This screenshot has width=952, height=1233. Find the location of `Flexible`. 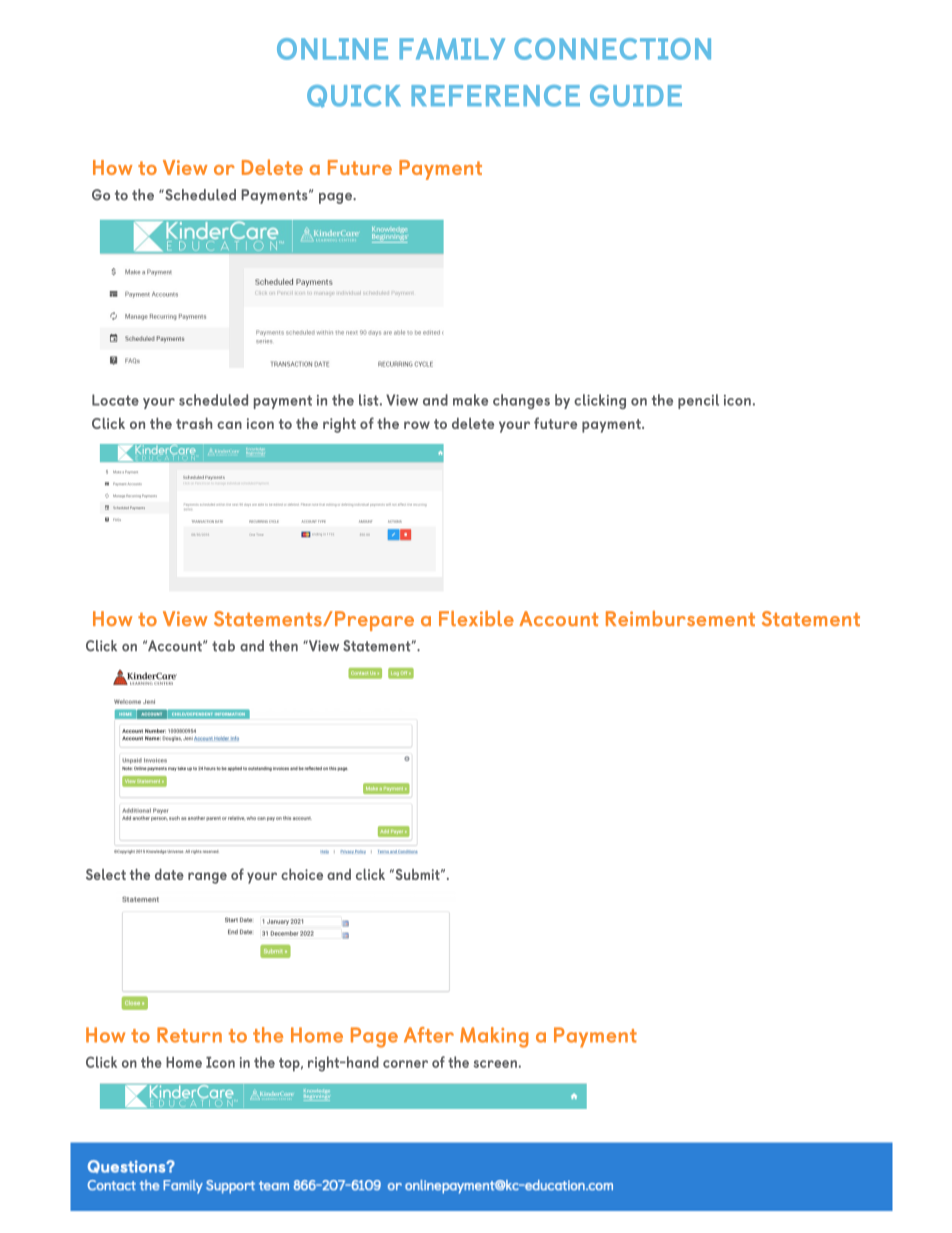

Flexible is located at coordinates (476, 618).
